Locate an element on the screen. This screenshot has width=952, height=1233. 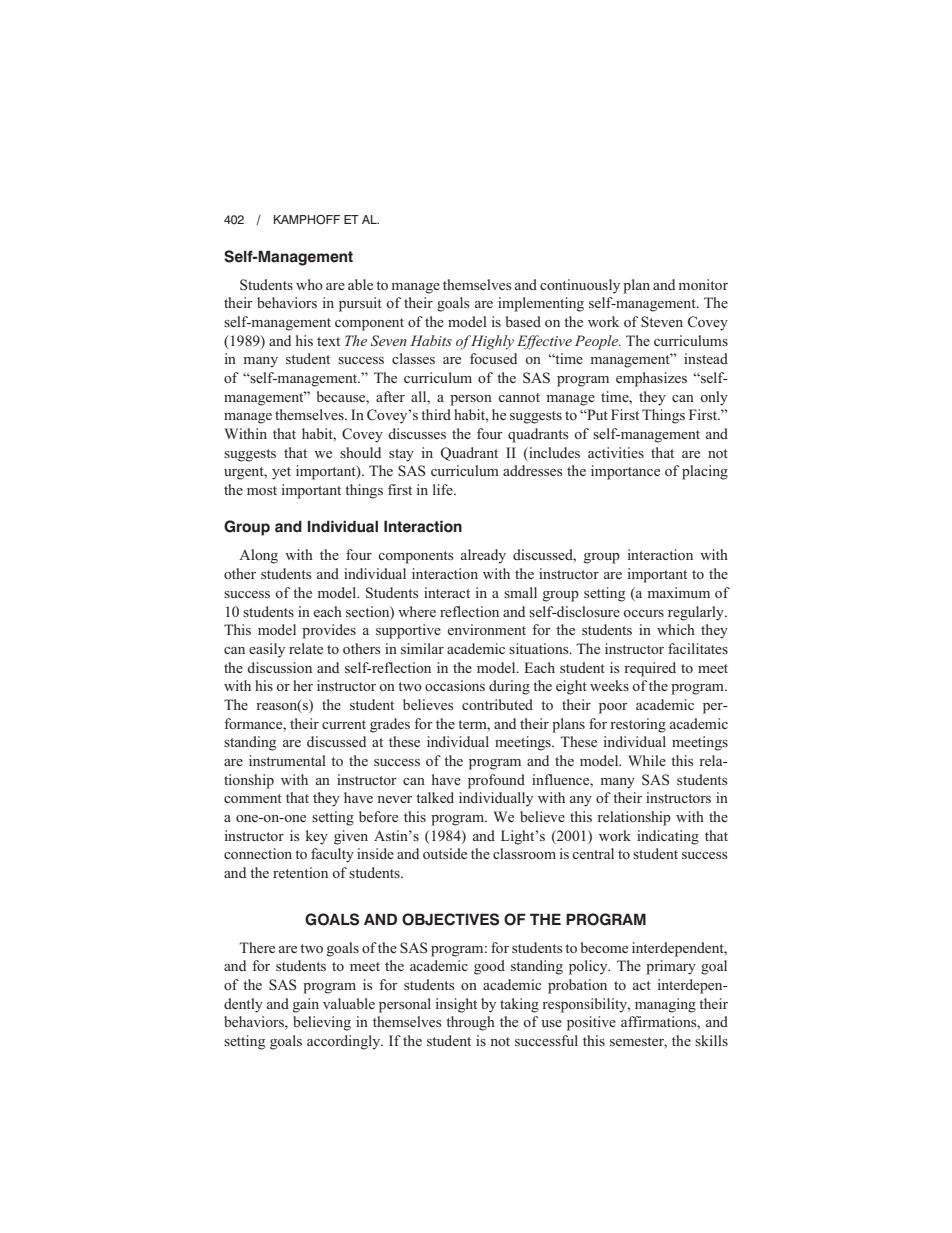
required is located at coordinates (650, 669).
